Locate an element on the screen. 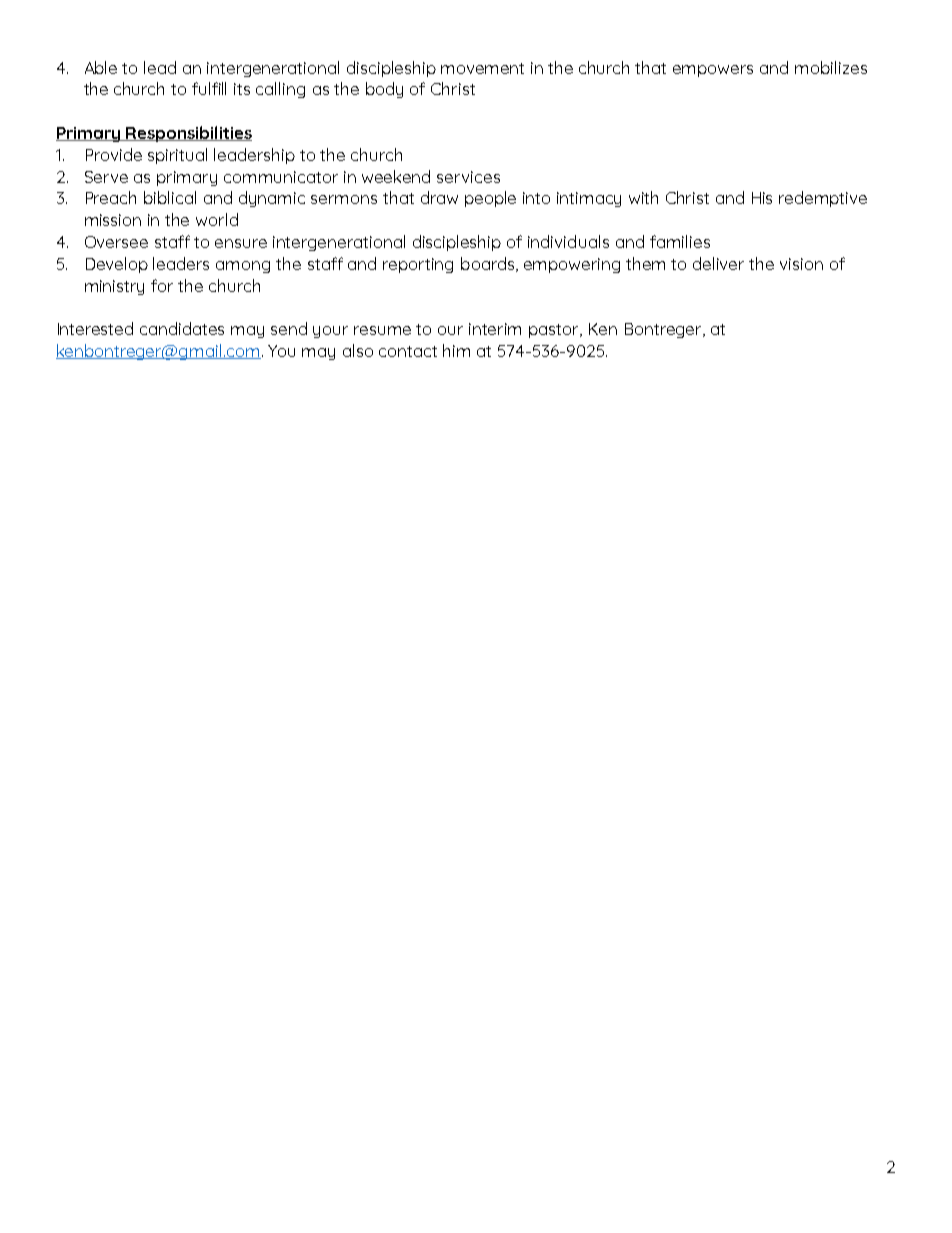  empowers is located at coordinates (713, 71).
